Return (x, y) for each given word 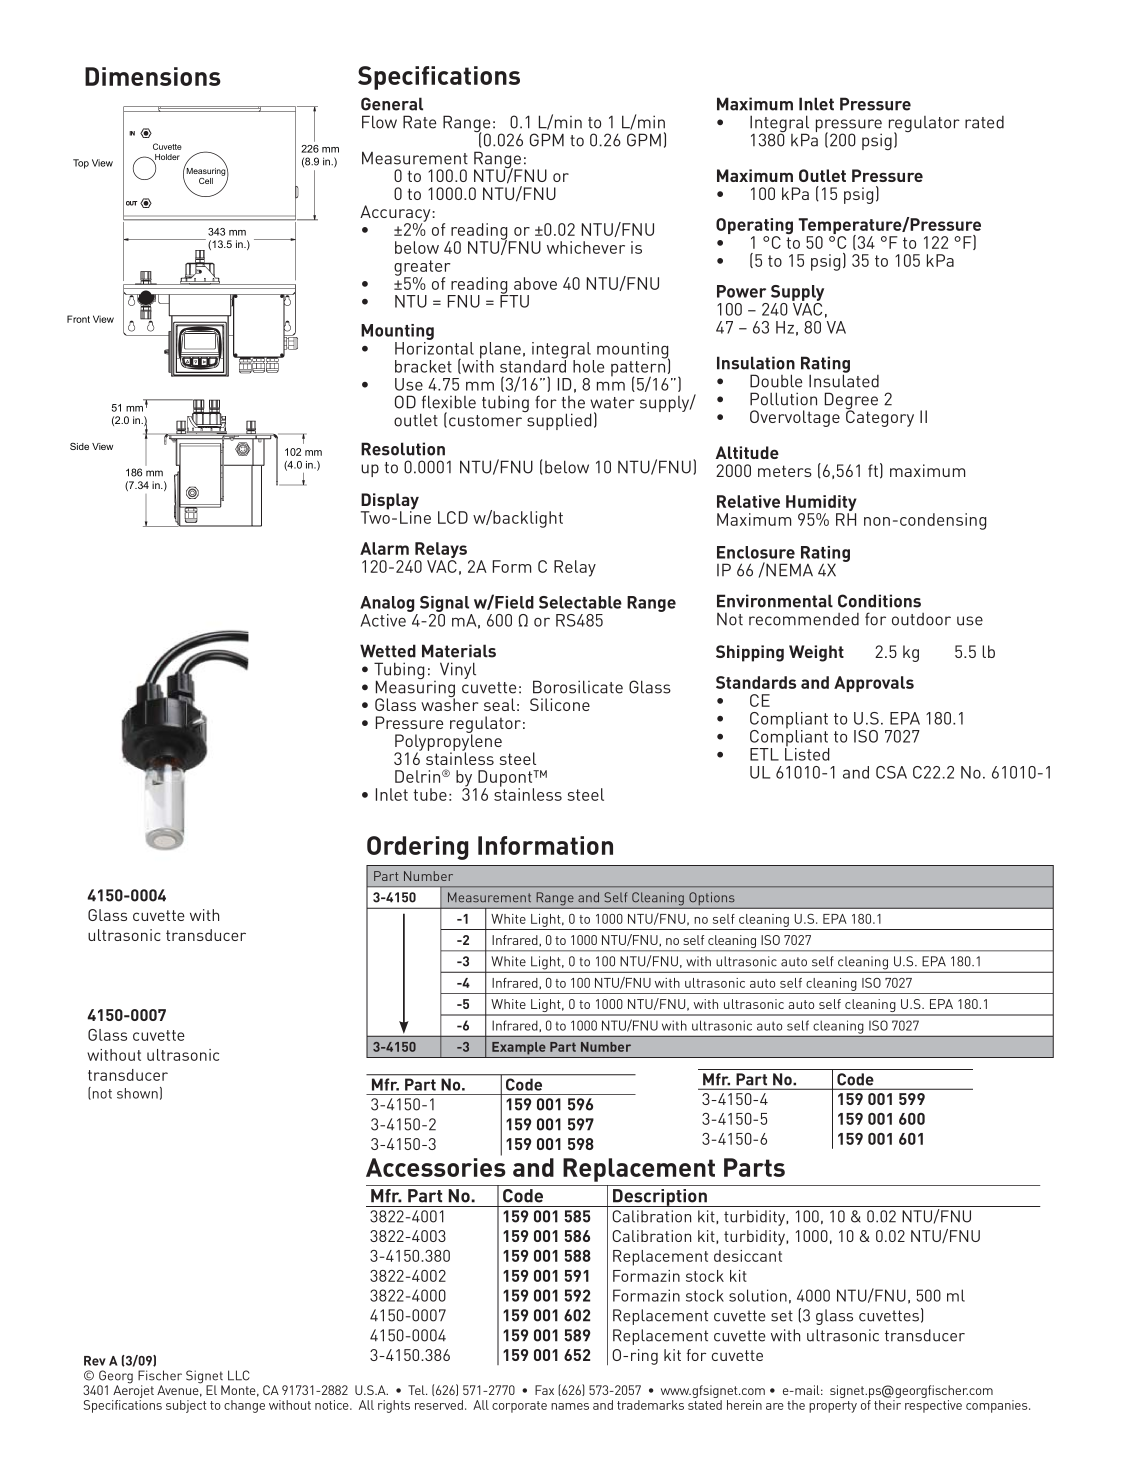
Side (79, 446)
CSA (891, 772)
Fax (544, 1390)
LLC (238, 1375)
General (392, 104)
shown (137, 1093)
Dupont (505, 779)
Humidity (821, 504)
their (887, 1405)
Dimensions (153, 76)
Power (741, 291)
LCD (453, 517)
